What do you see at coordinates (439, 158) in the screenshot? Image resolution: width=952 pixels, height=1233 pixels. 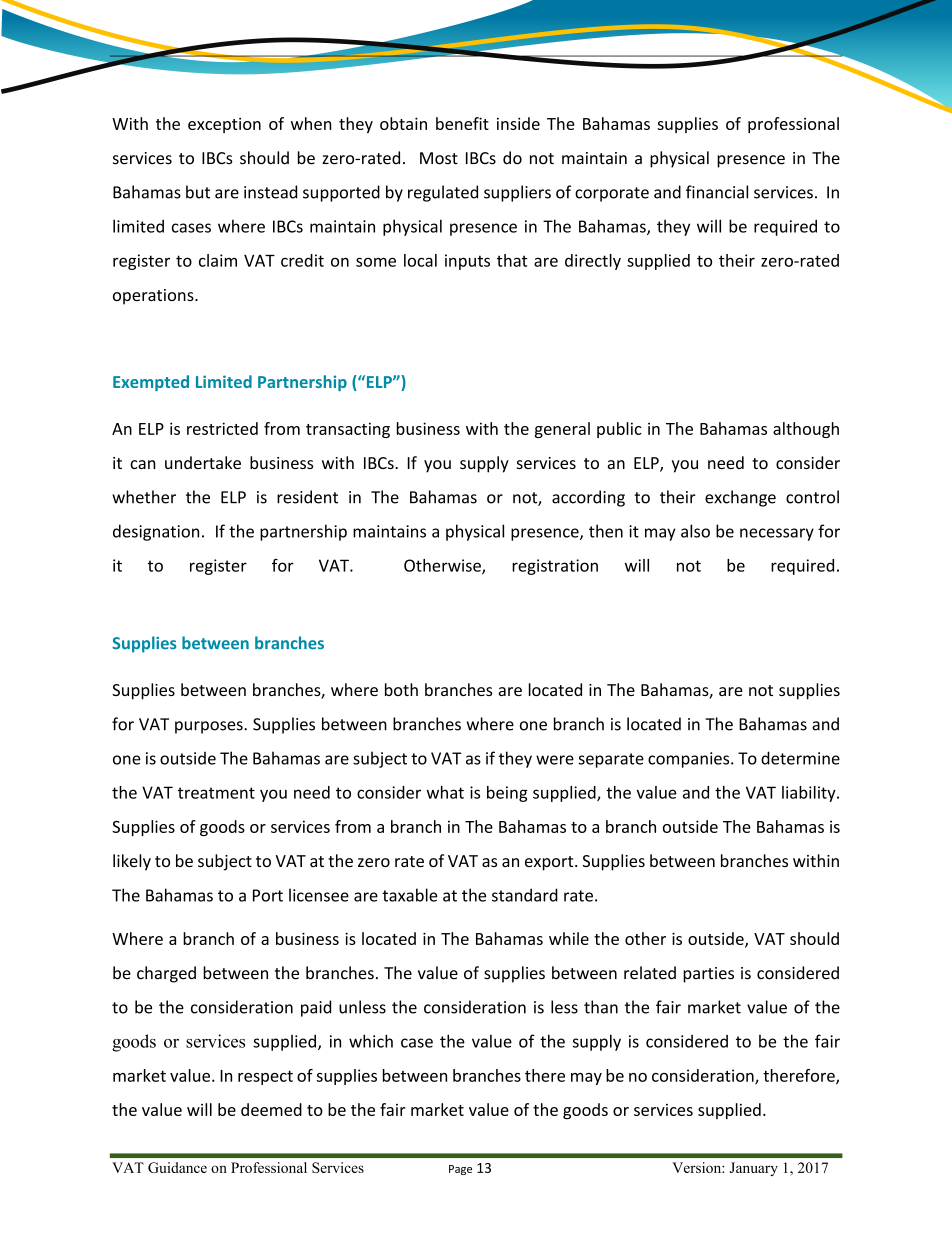 I see `Most` at bounding box center [439, 158].
